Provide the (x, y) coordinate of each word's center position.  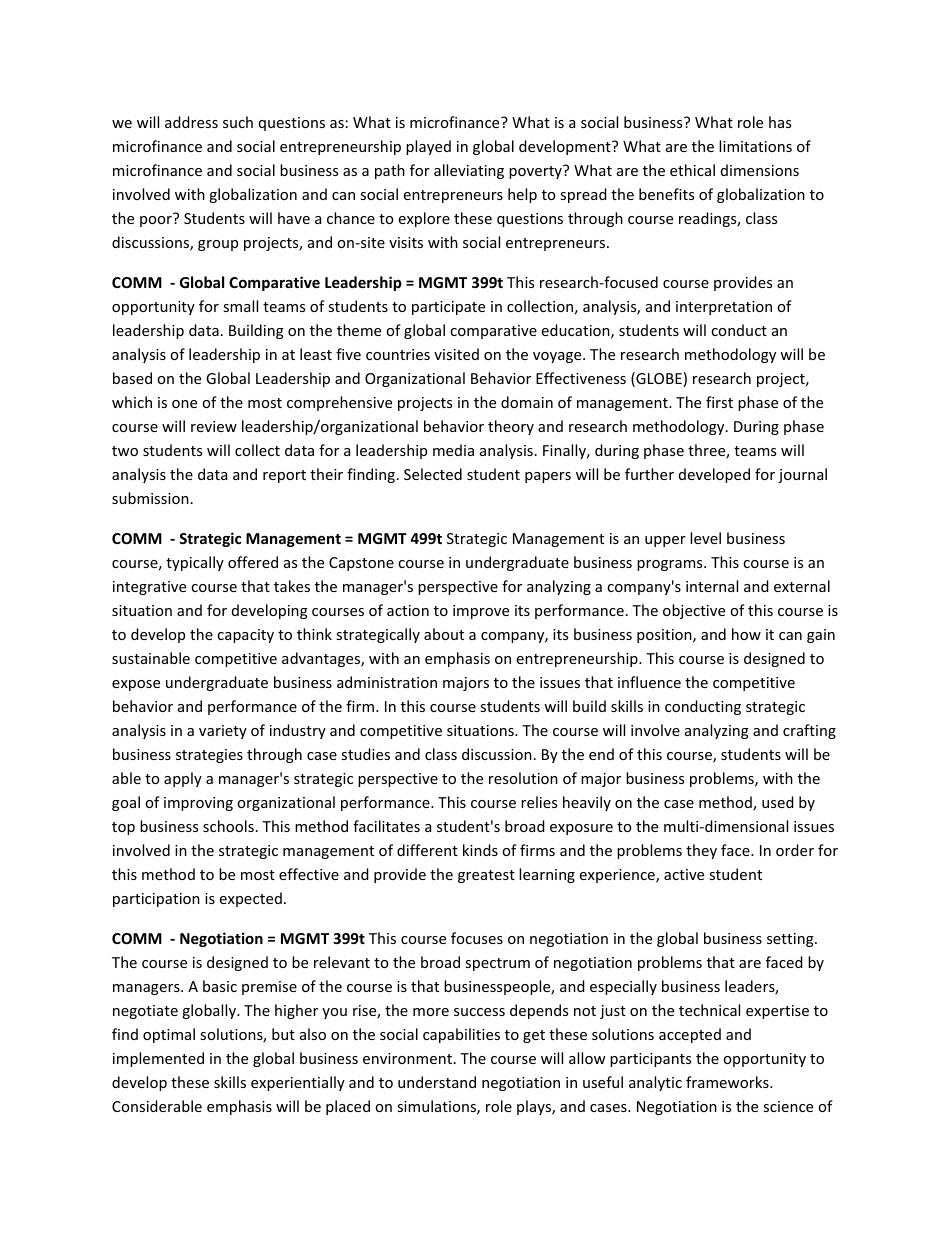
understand (437, 1082)
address (191, 122)
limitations (755, 146)
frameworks (728, 1082)
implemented (158, 1059)
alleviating (469, 171)
